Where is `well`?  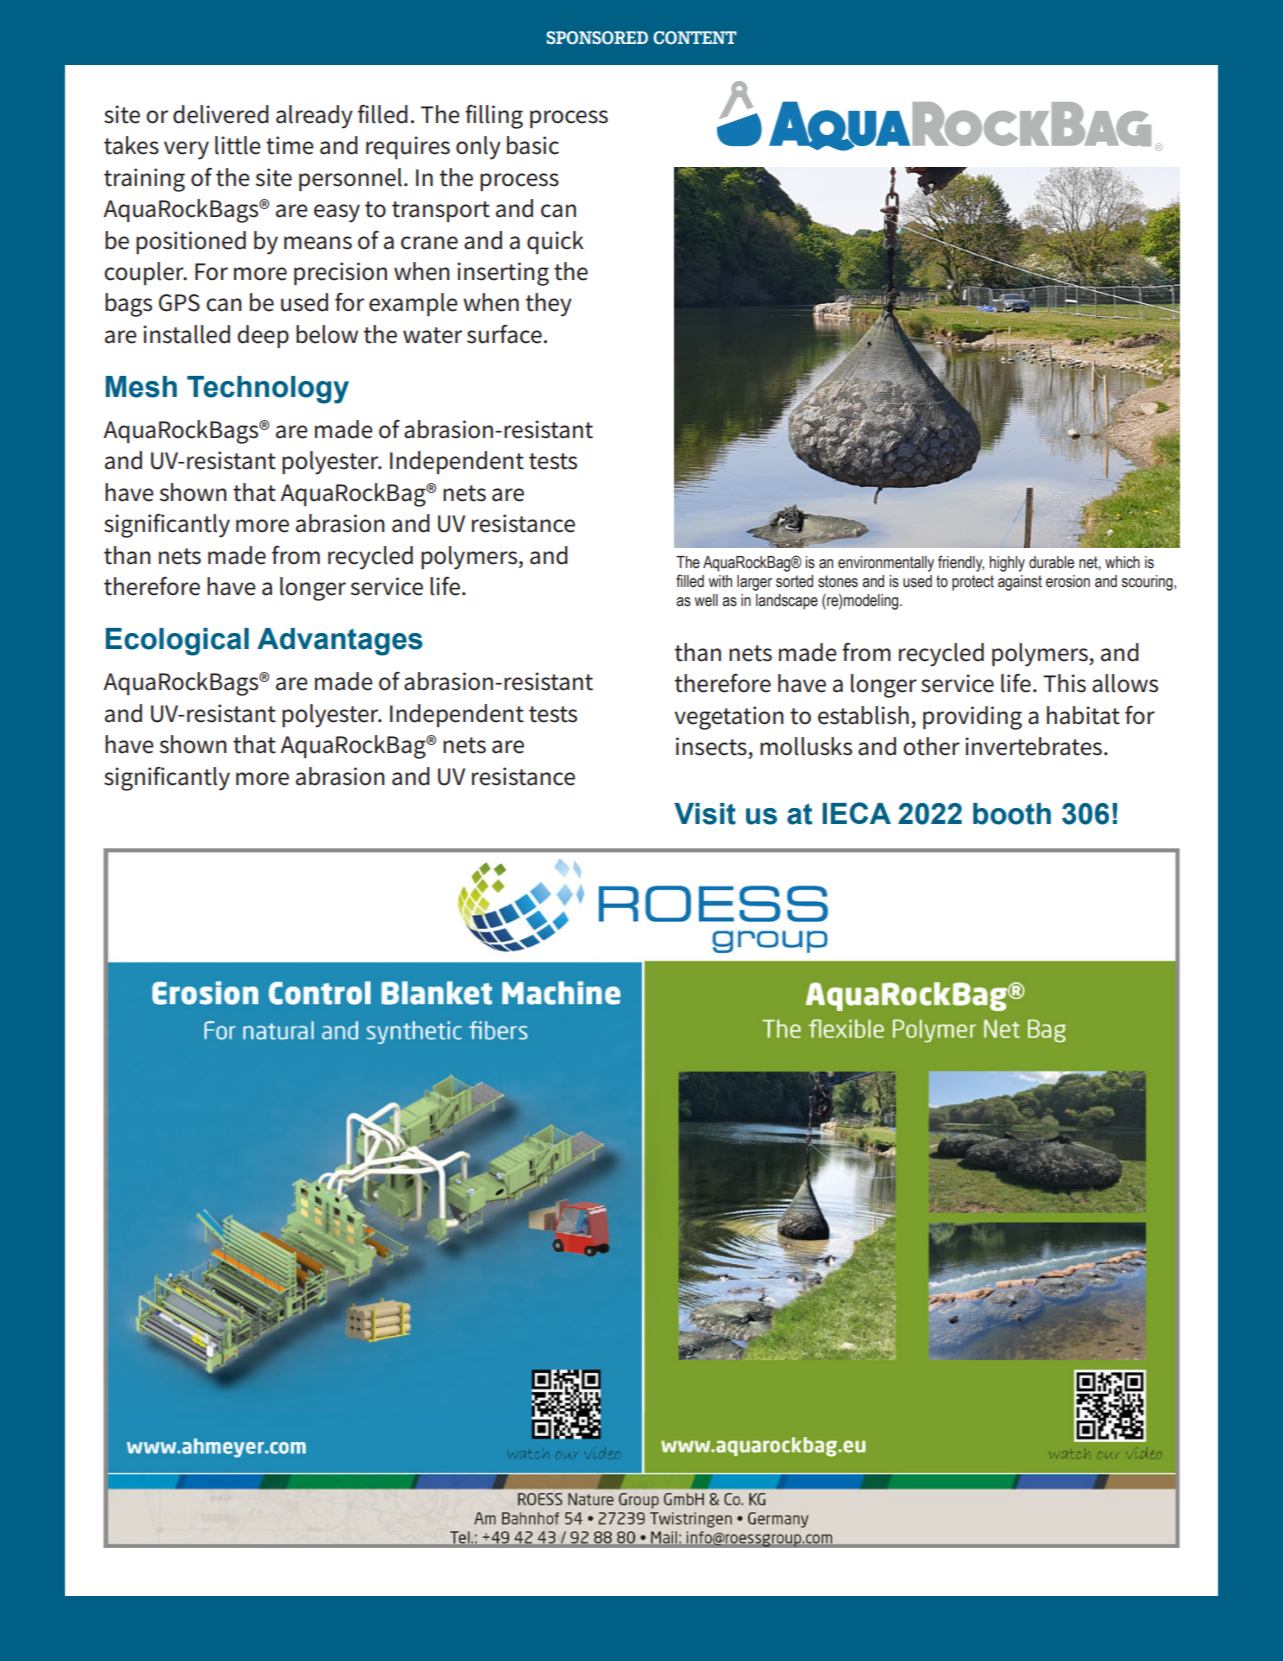 well is located at coordinates (706, 600).
